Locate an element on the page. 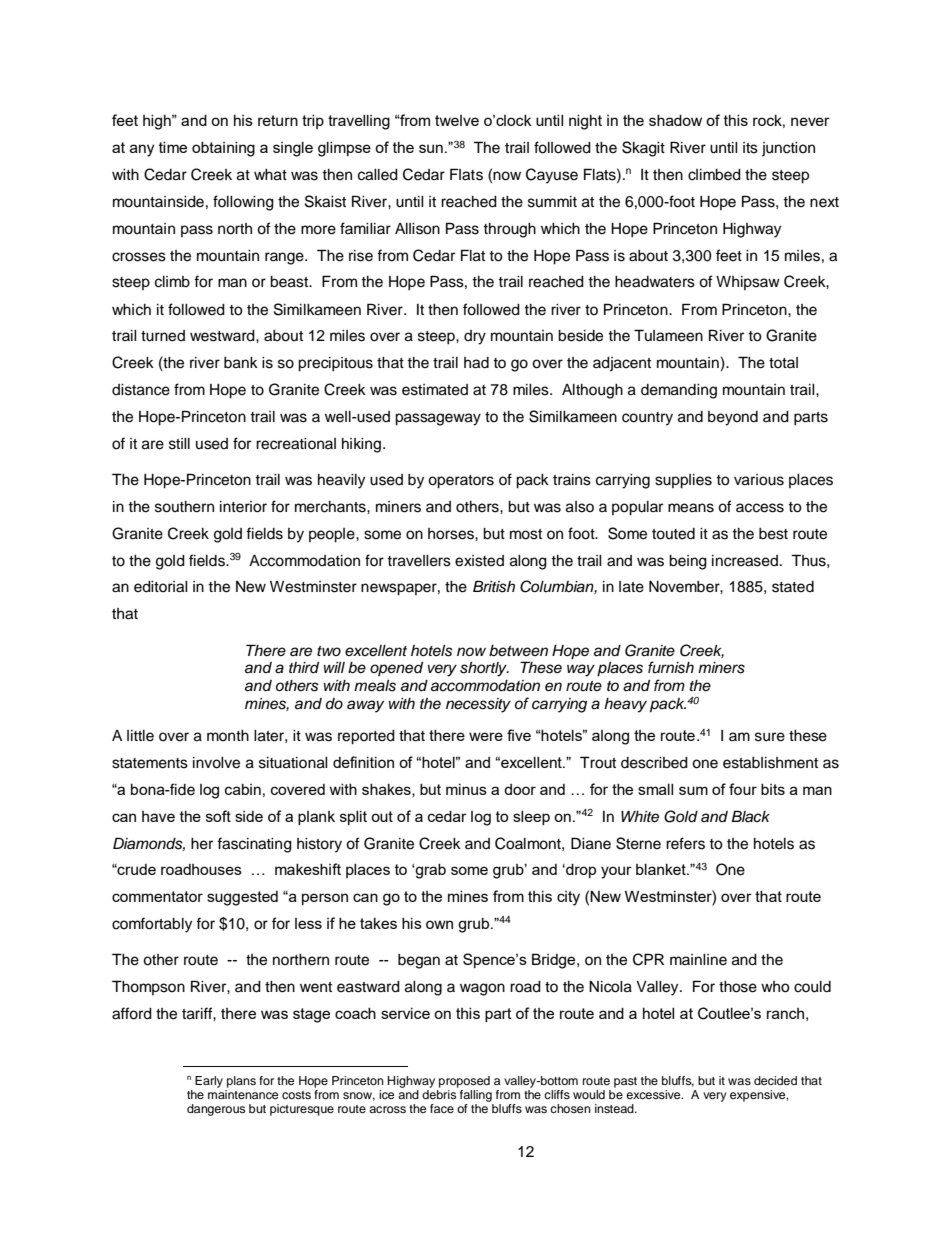  operators is located at coordinates (461, 482).
